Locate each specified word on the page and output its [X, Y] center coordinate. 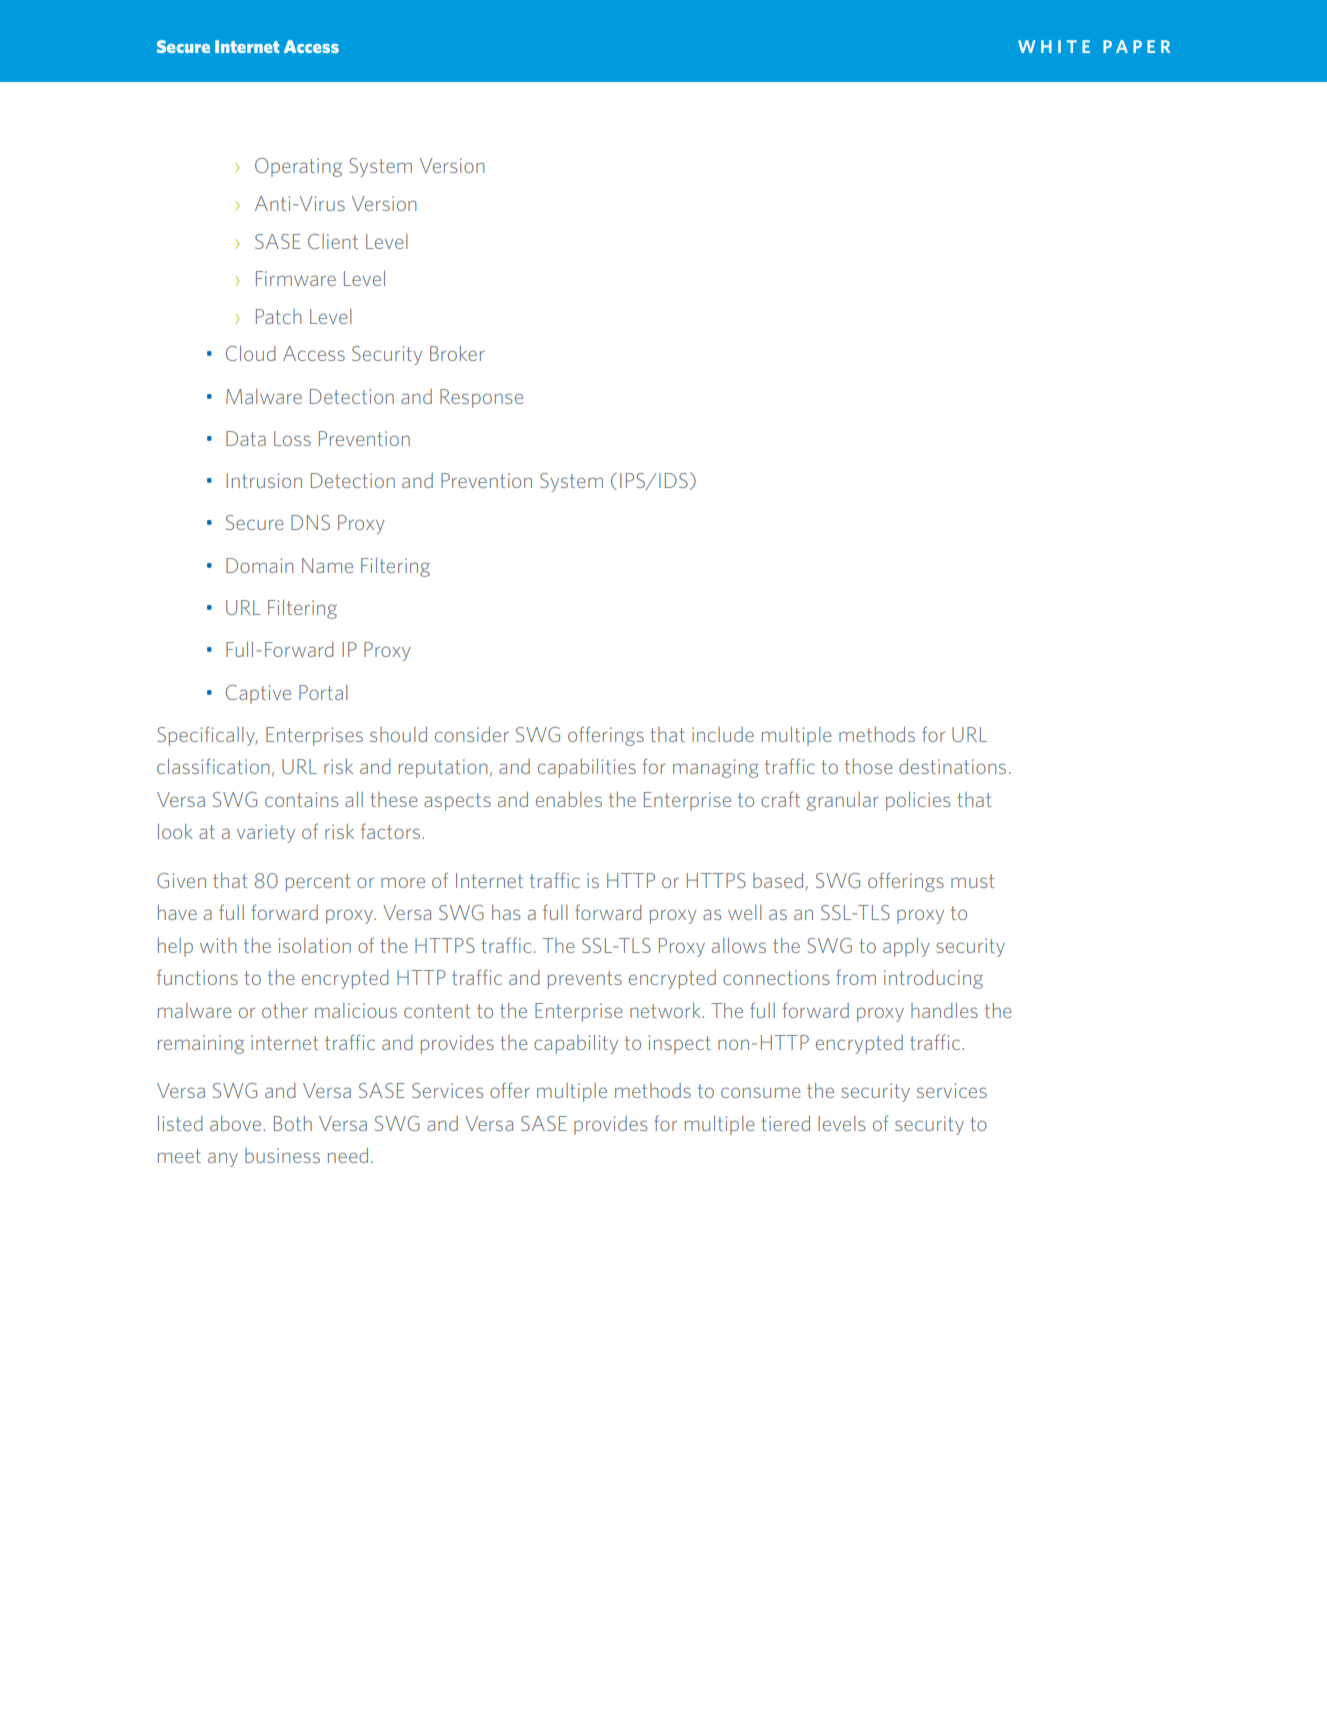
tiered [785, 1123]
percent [318, 883]
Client [333, 241]
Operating [298, 167]
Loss [292, 438]
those [869, 766]
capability [576, 1044]
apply [906, 947]
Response [481, 398]
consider [472, 734]
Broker [457, 353]
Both [293, 1123]
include [723, 734]
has [506, 912]
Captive [258, 694]
